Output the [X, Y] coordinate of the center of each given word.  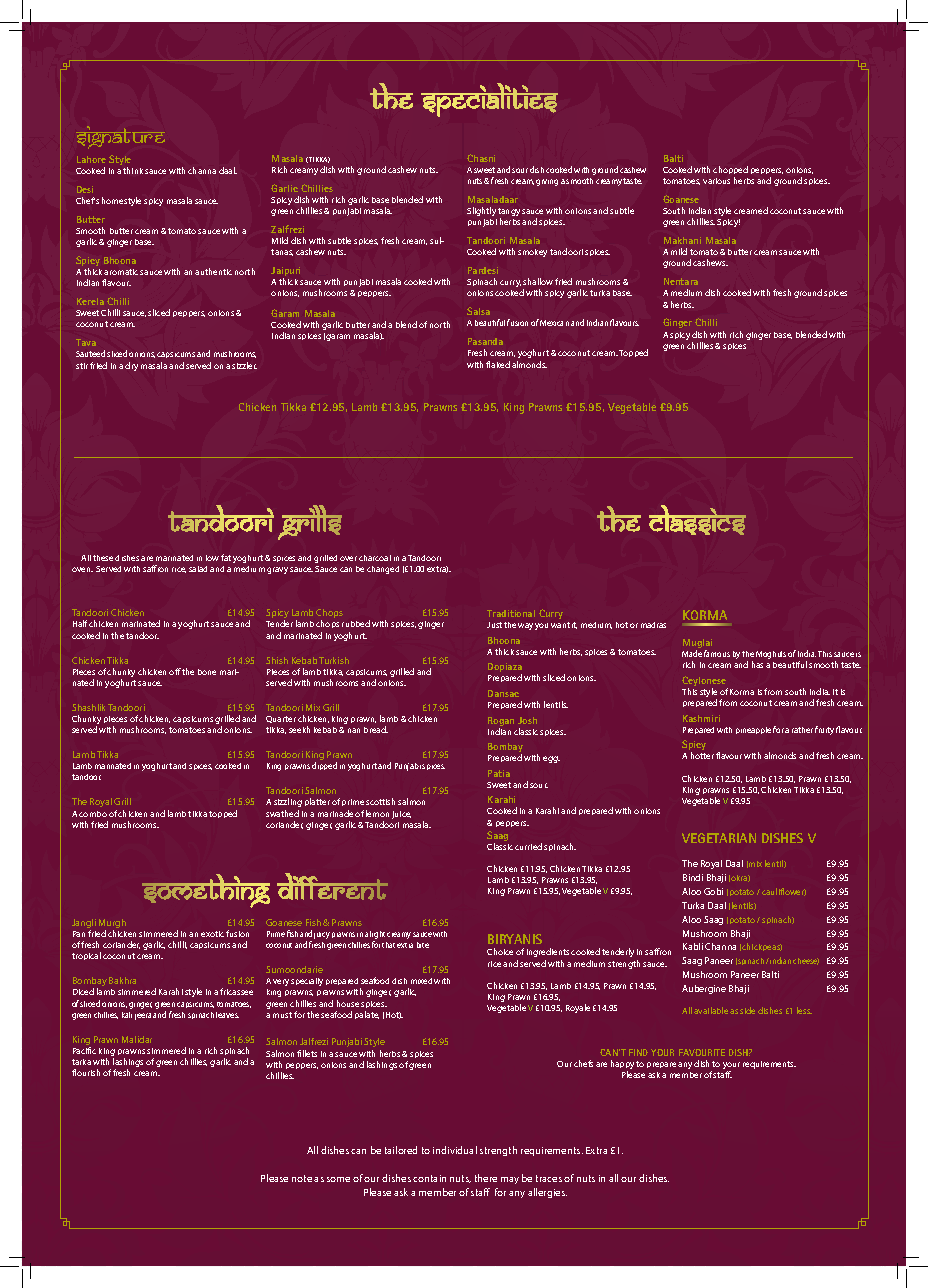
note [302, 1178]
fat [226, 557]
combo [93, 814]
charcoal [375, 558]
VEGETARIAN [719, 838]
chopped [730, 172]
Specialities [489, 100]
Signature [120, 137]
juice [401, 815]
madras [653, 625]
